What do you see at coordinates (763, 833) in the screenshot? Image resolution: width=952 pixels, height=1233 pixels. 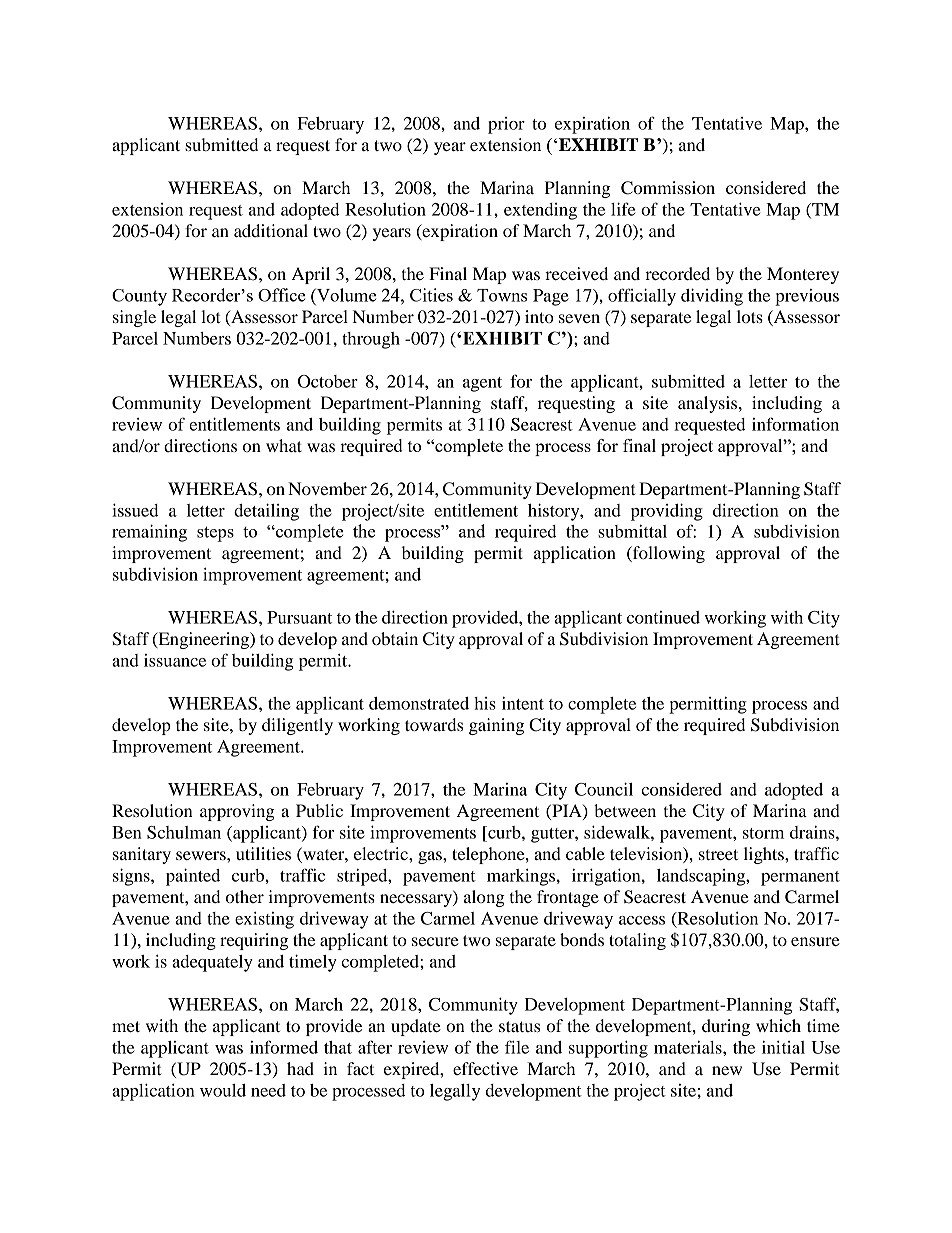 I see `storm` at bounding box center [763, 833].
